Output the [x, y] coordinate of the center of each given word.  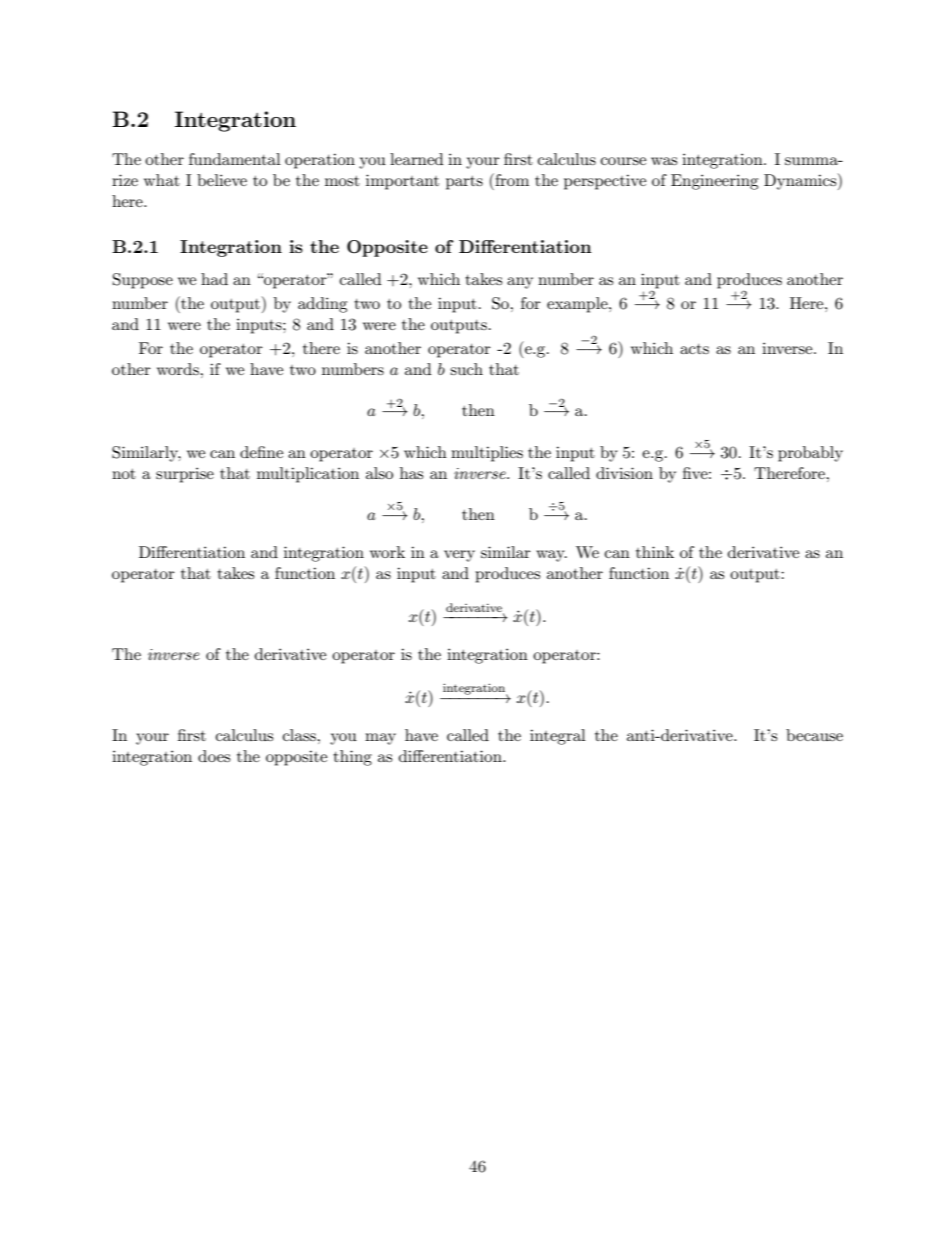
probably [810, 454]
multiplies [487, 454]
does [214, 756]
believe [222, 180]
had [214, 279]
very [459, 556]
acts [694, 349]
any [520, 283]
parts [464, 183]
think [655, 552]
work [387, 552]
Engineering [714, 182]
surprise [185, 475]
